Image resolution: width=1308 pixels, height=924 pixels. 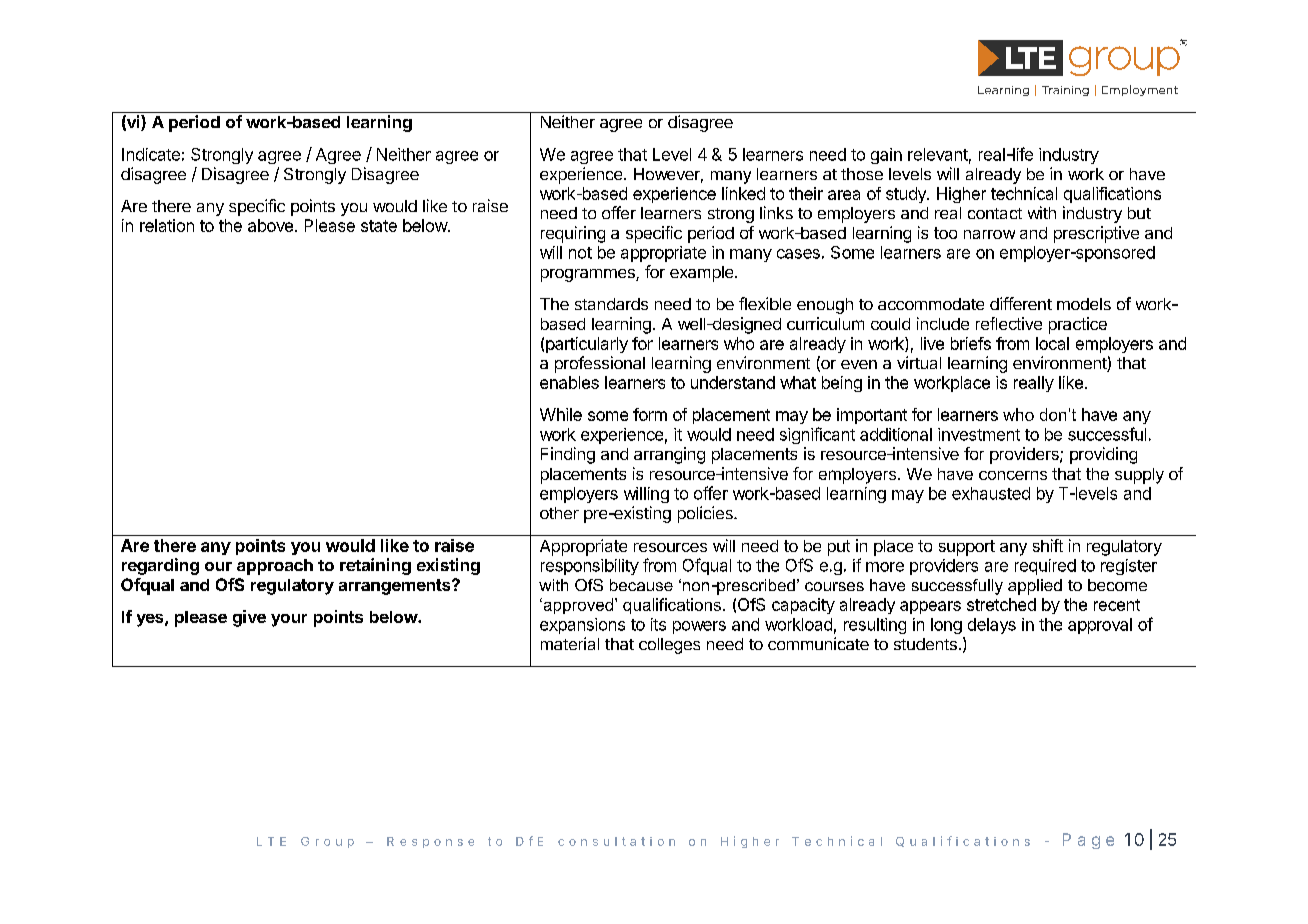 I want to click on its, so click(x=658, y=624).
